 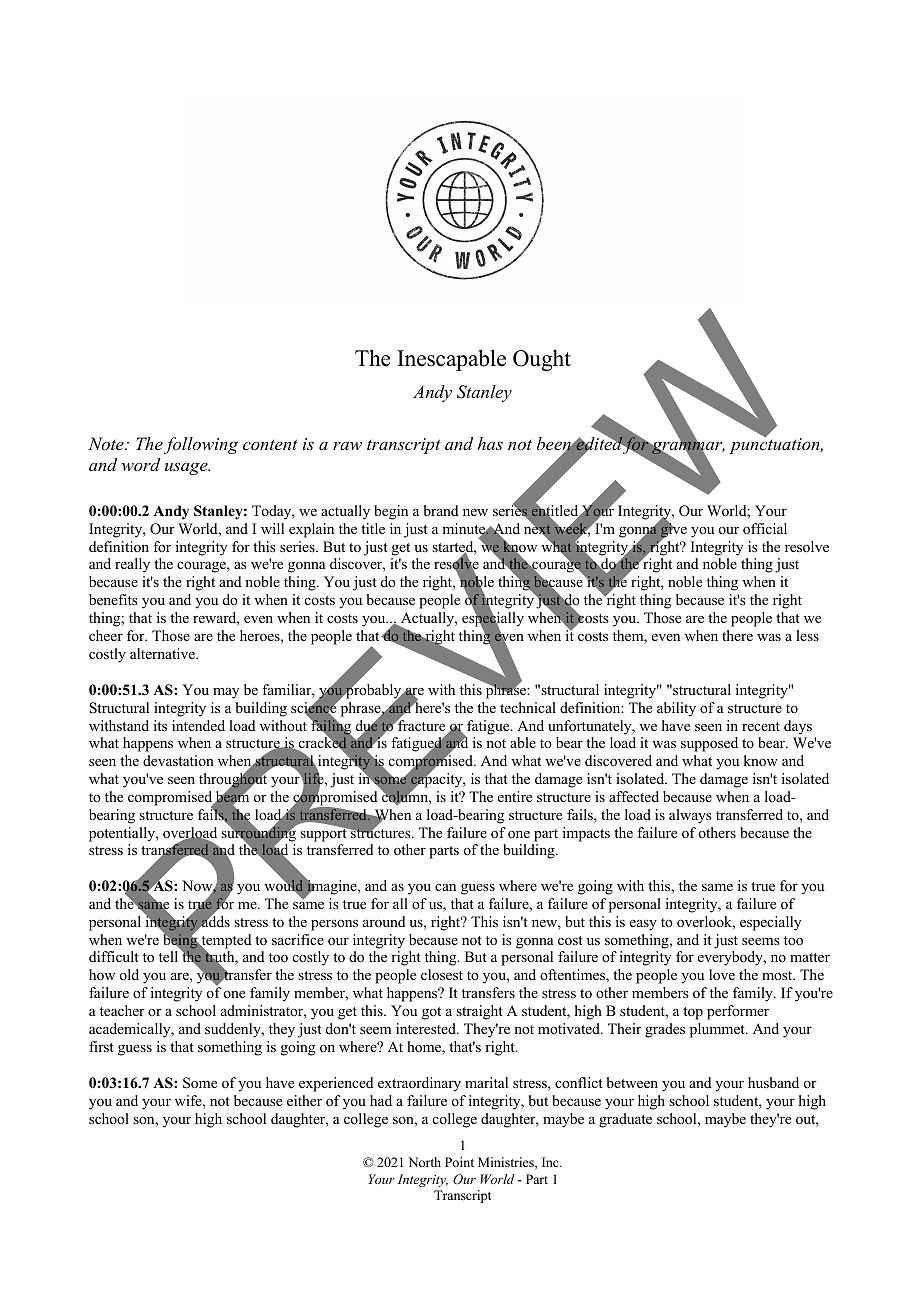 What do you see at coordinates (178, 760) in the page?
I see `devastation` at bounding box center [178, 760].
